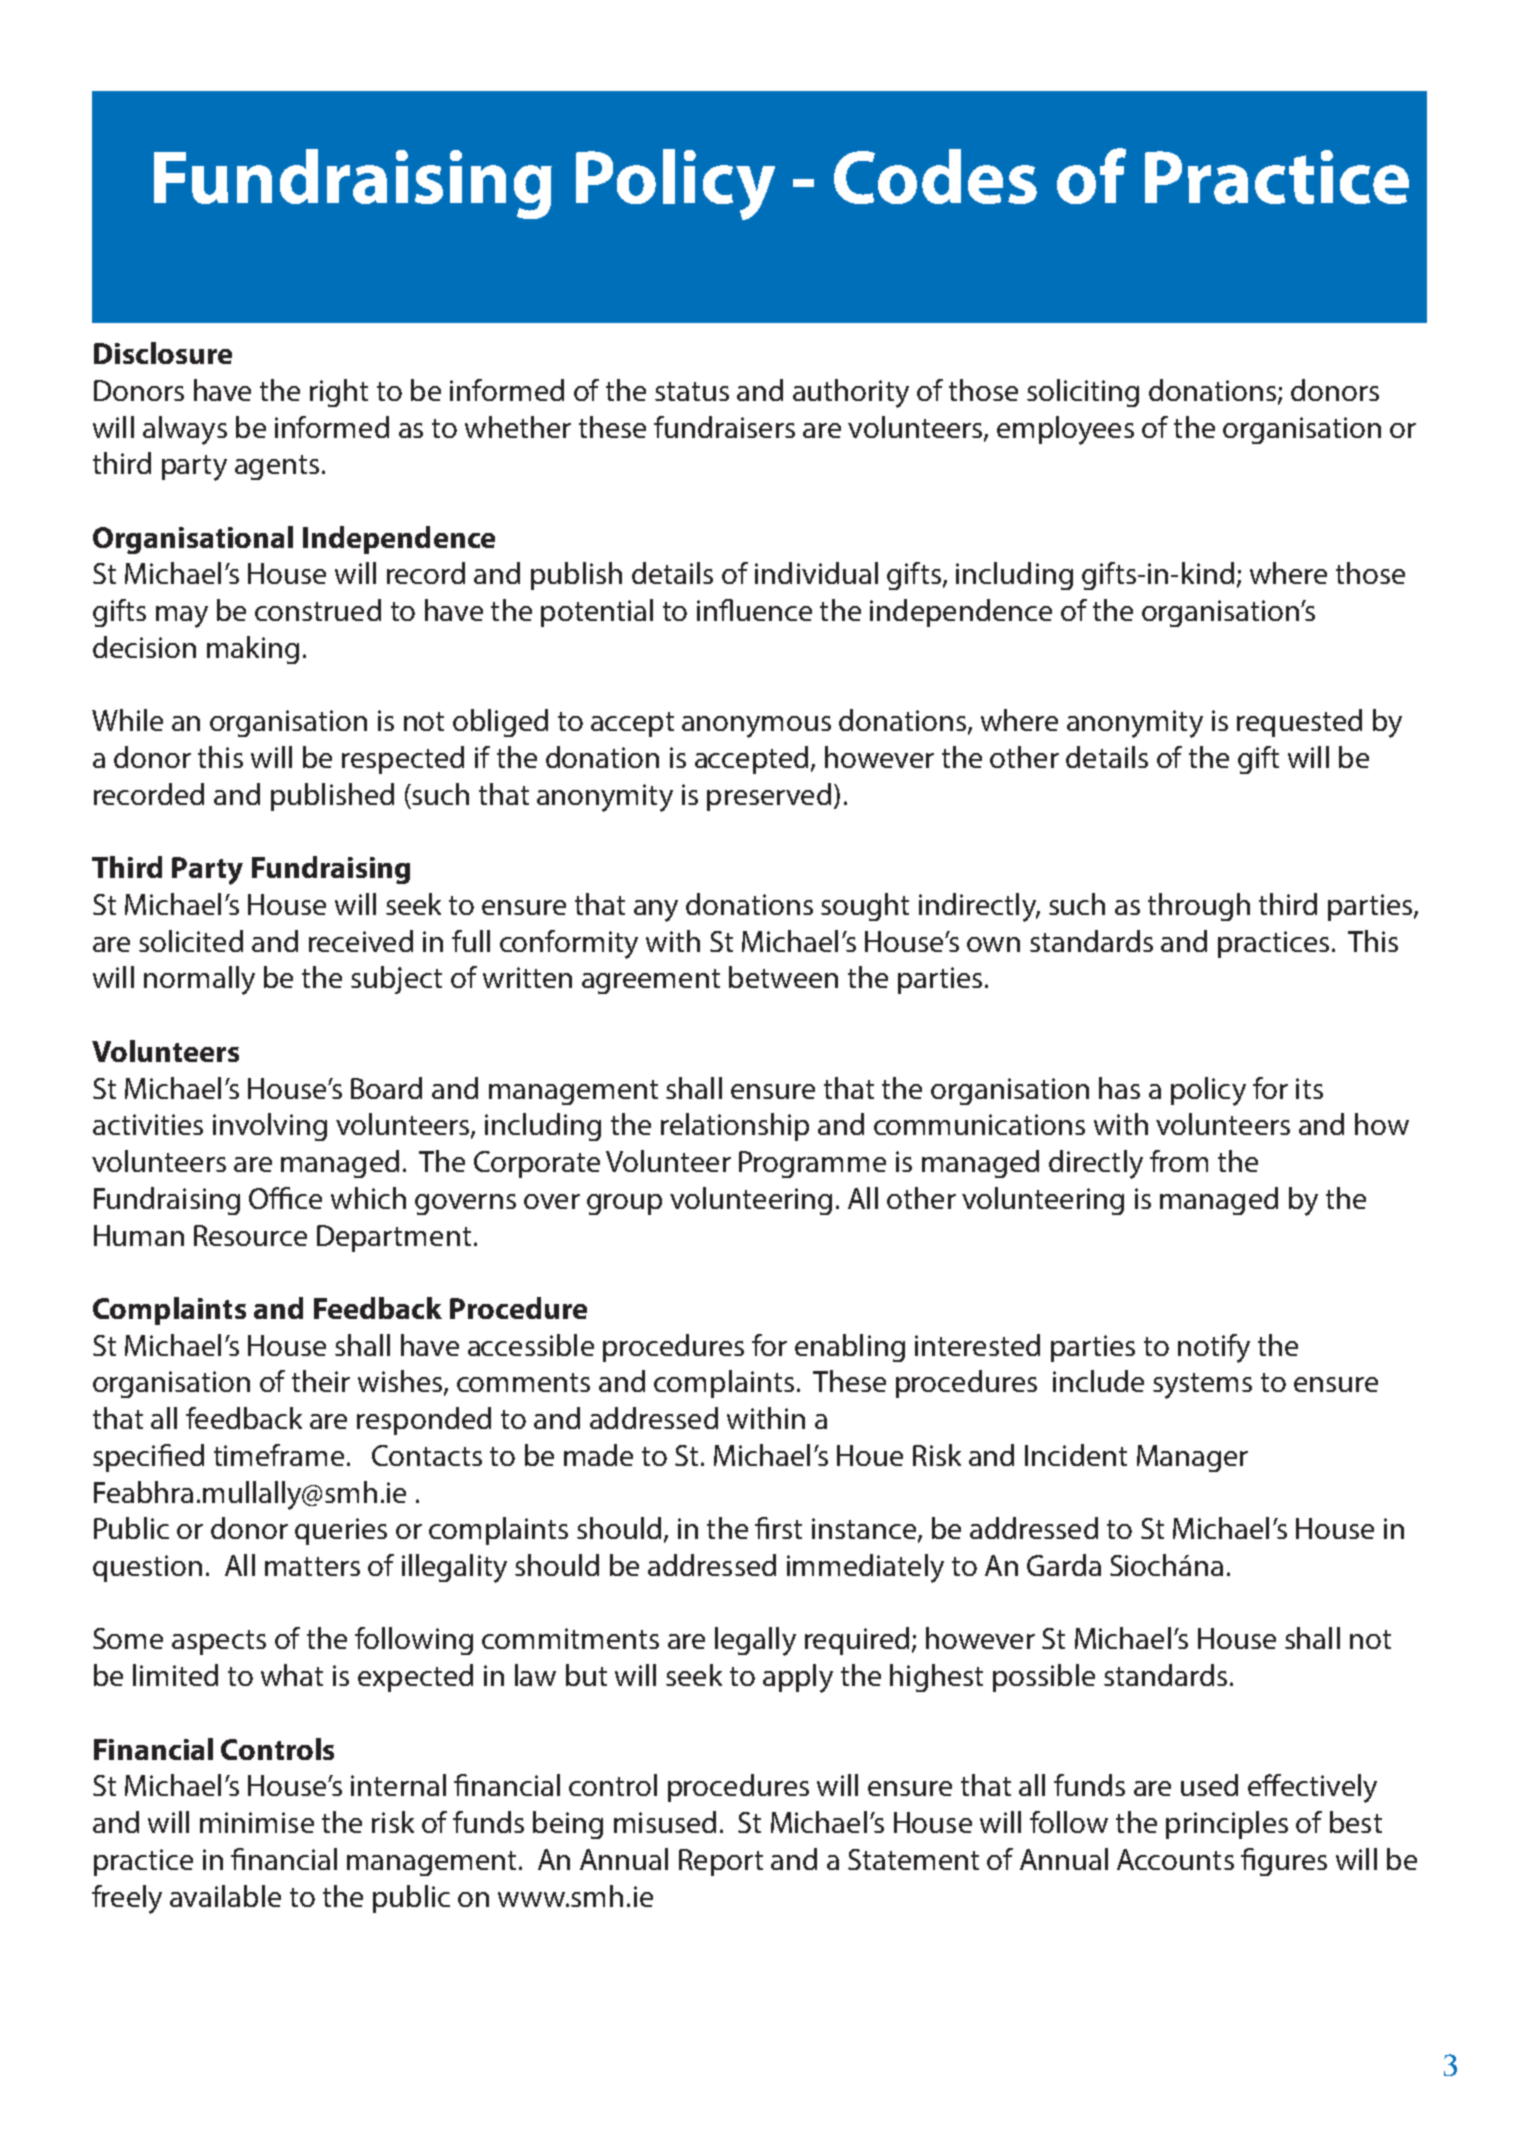 Image resolution: width=1518 pixels, height=2147 pixels. Describe the element at coordinates (257, 1822) in the image. I see `minimise` at that location.
